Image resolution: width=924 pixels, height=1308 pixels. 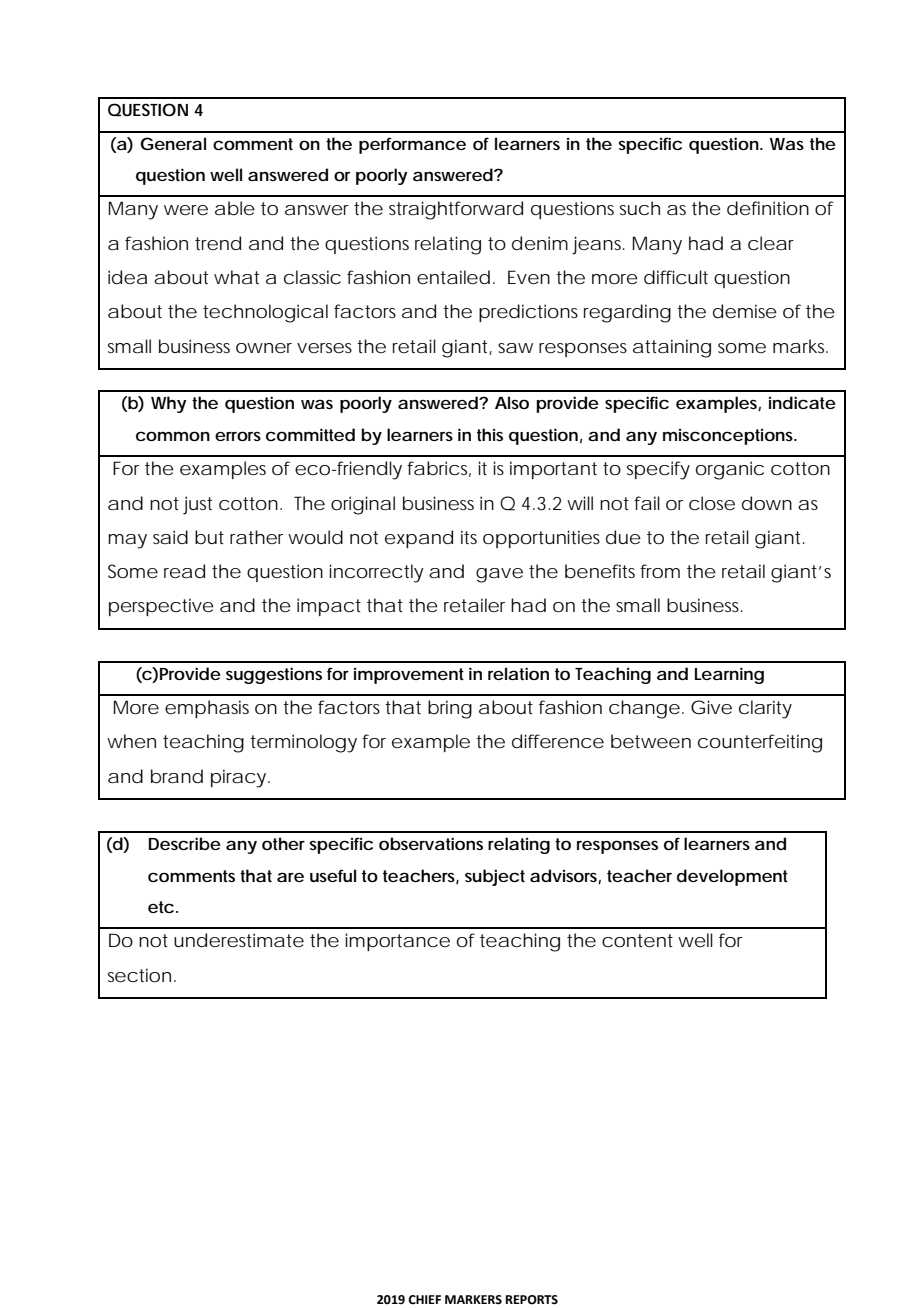 What do you see at coordinates (235, 208) in the document?
I see `able` at bounding box center [235, 208].
